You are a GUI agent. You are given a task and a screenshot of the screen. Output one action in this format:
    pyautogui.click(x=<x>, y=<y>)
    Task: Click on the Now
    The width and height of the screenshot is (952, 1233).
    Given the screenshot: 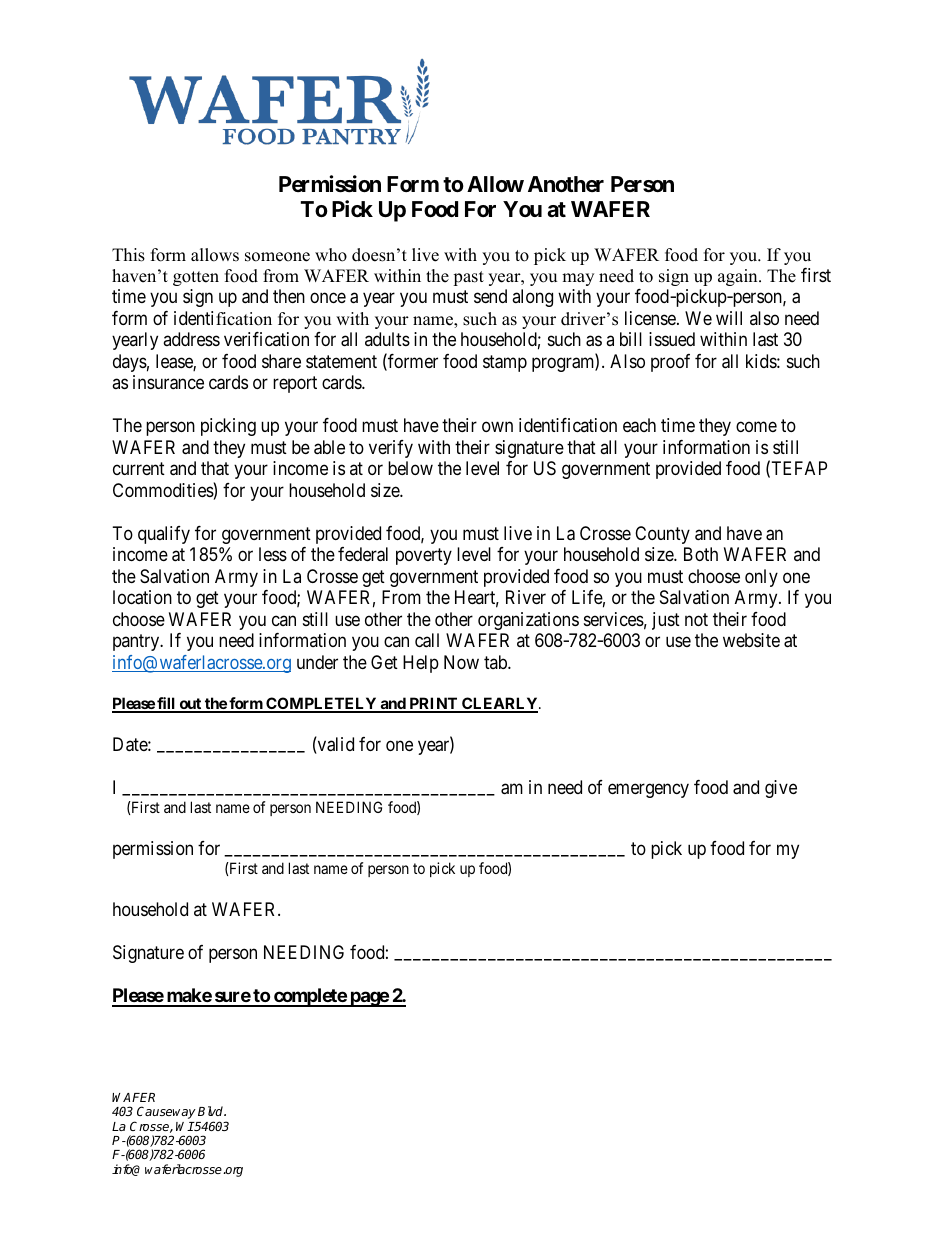 What is the action you would take?
    pyautogui.click(x=461, y=662)
